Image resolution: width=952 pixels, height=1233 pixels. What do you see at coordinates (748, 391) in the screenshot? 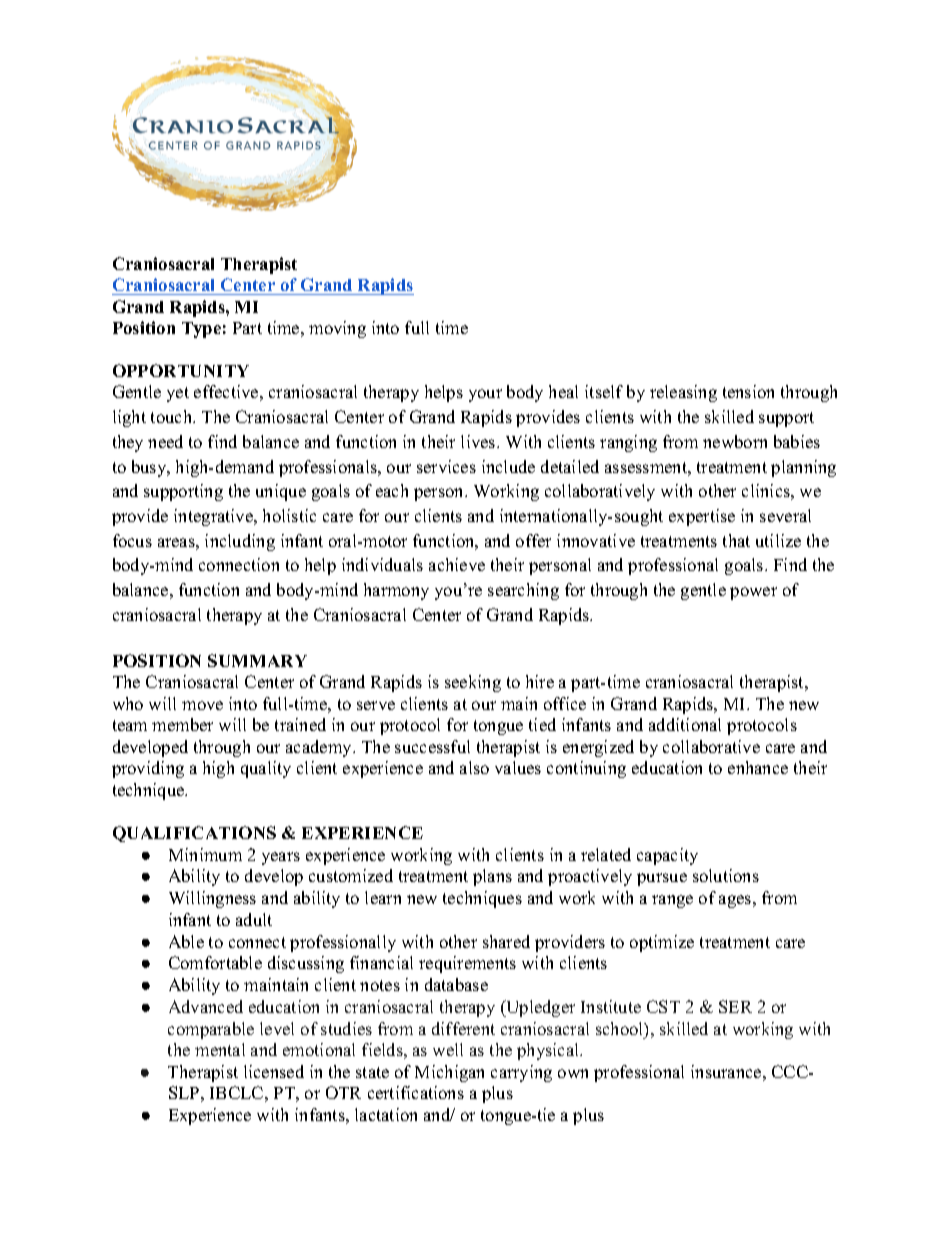
I see `tension` at bounding box center [748, 391].
